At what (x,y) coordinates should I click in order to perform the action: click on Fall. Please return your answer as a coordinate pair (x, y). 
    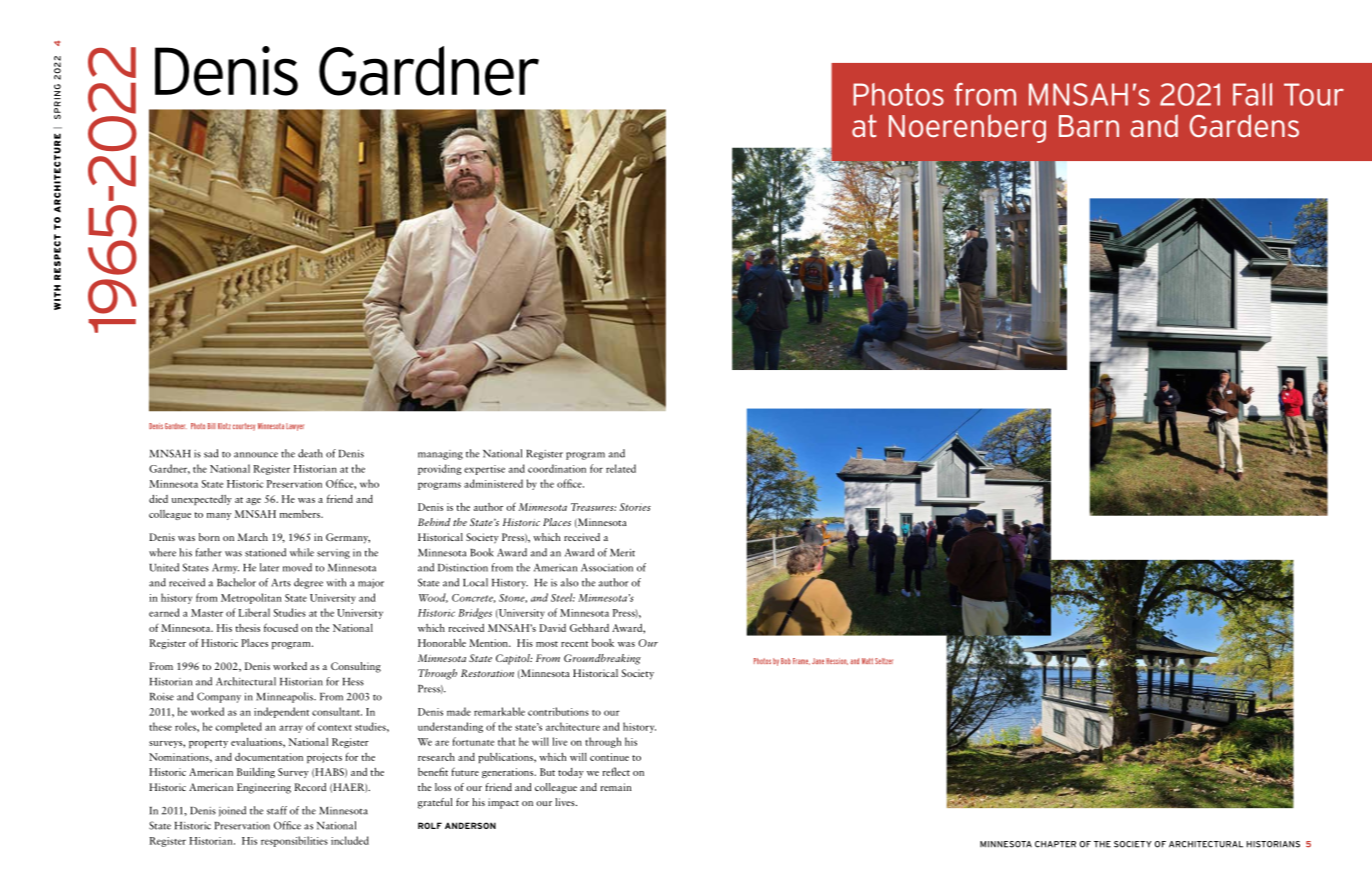
    Looking at the image, I should click on (1252, 94).
